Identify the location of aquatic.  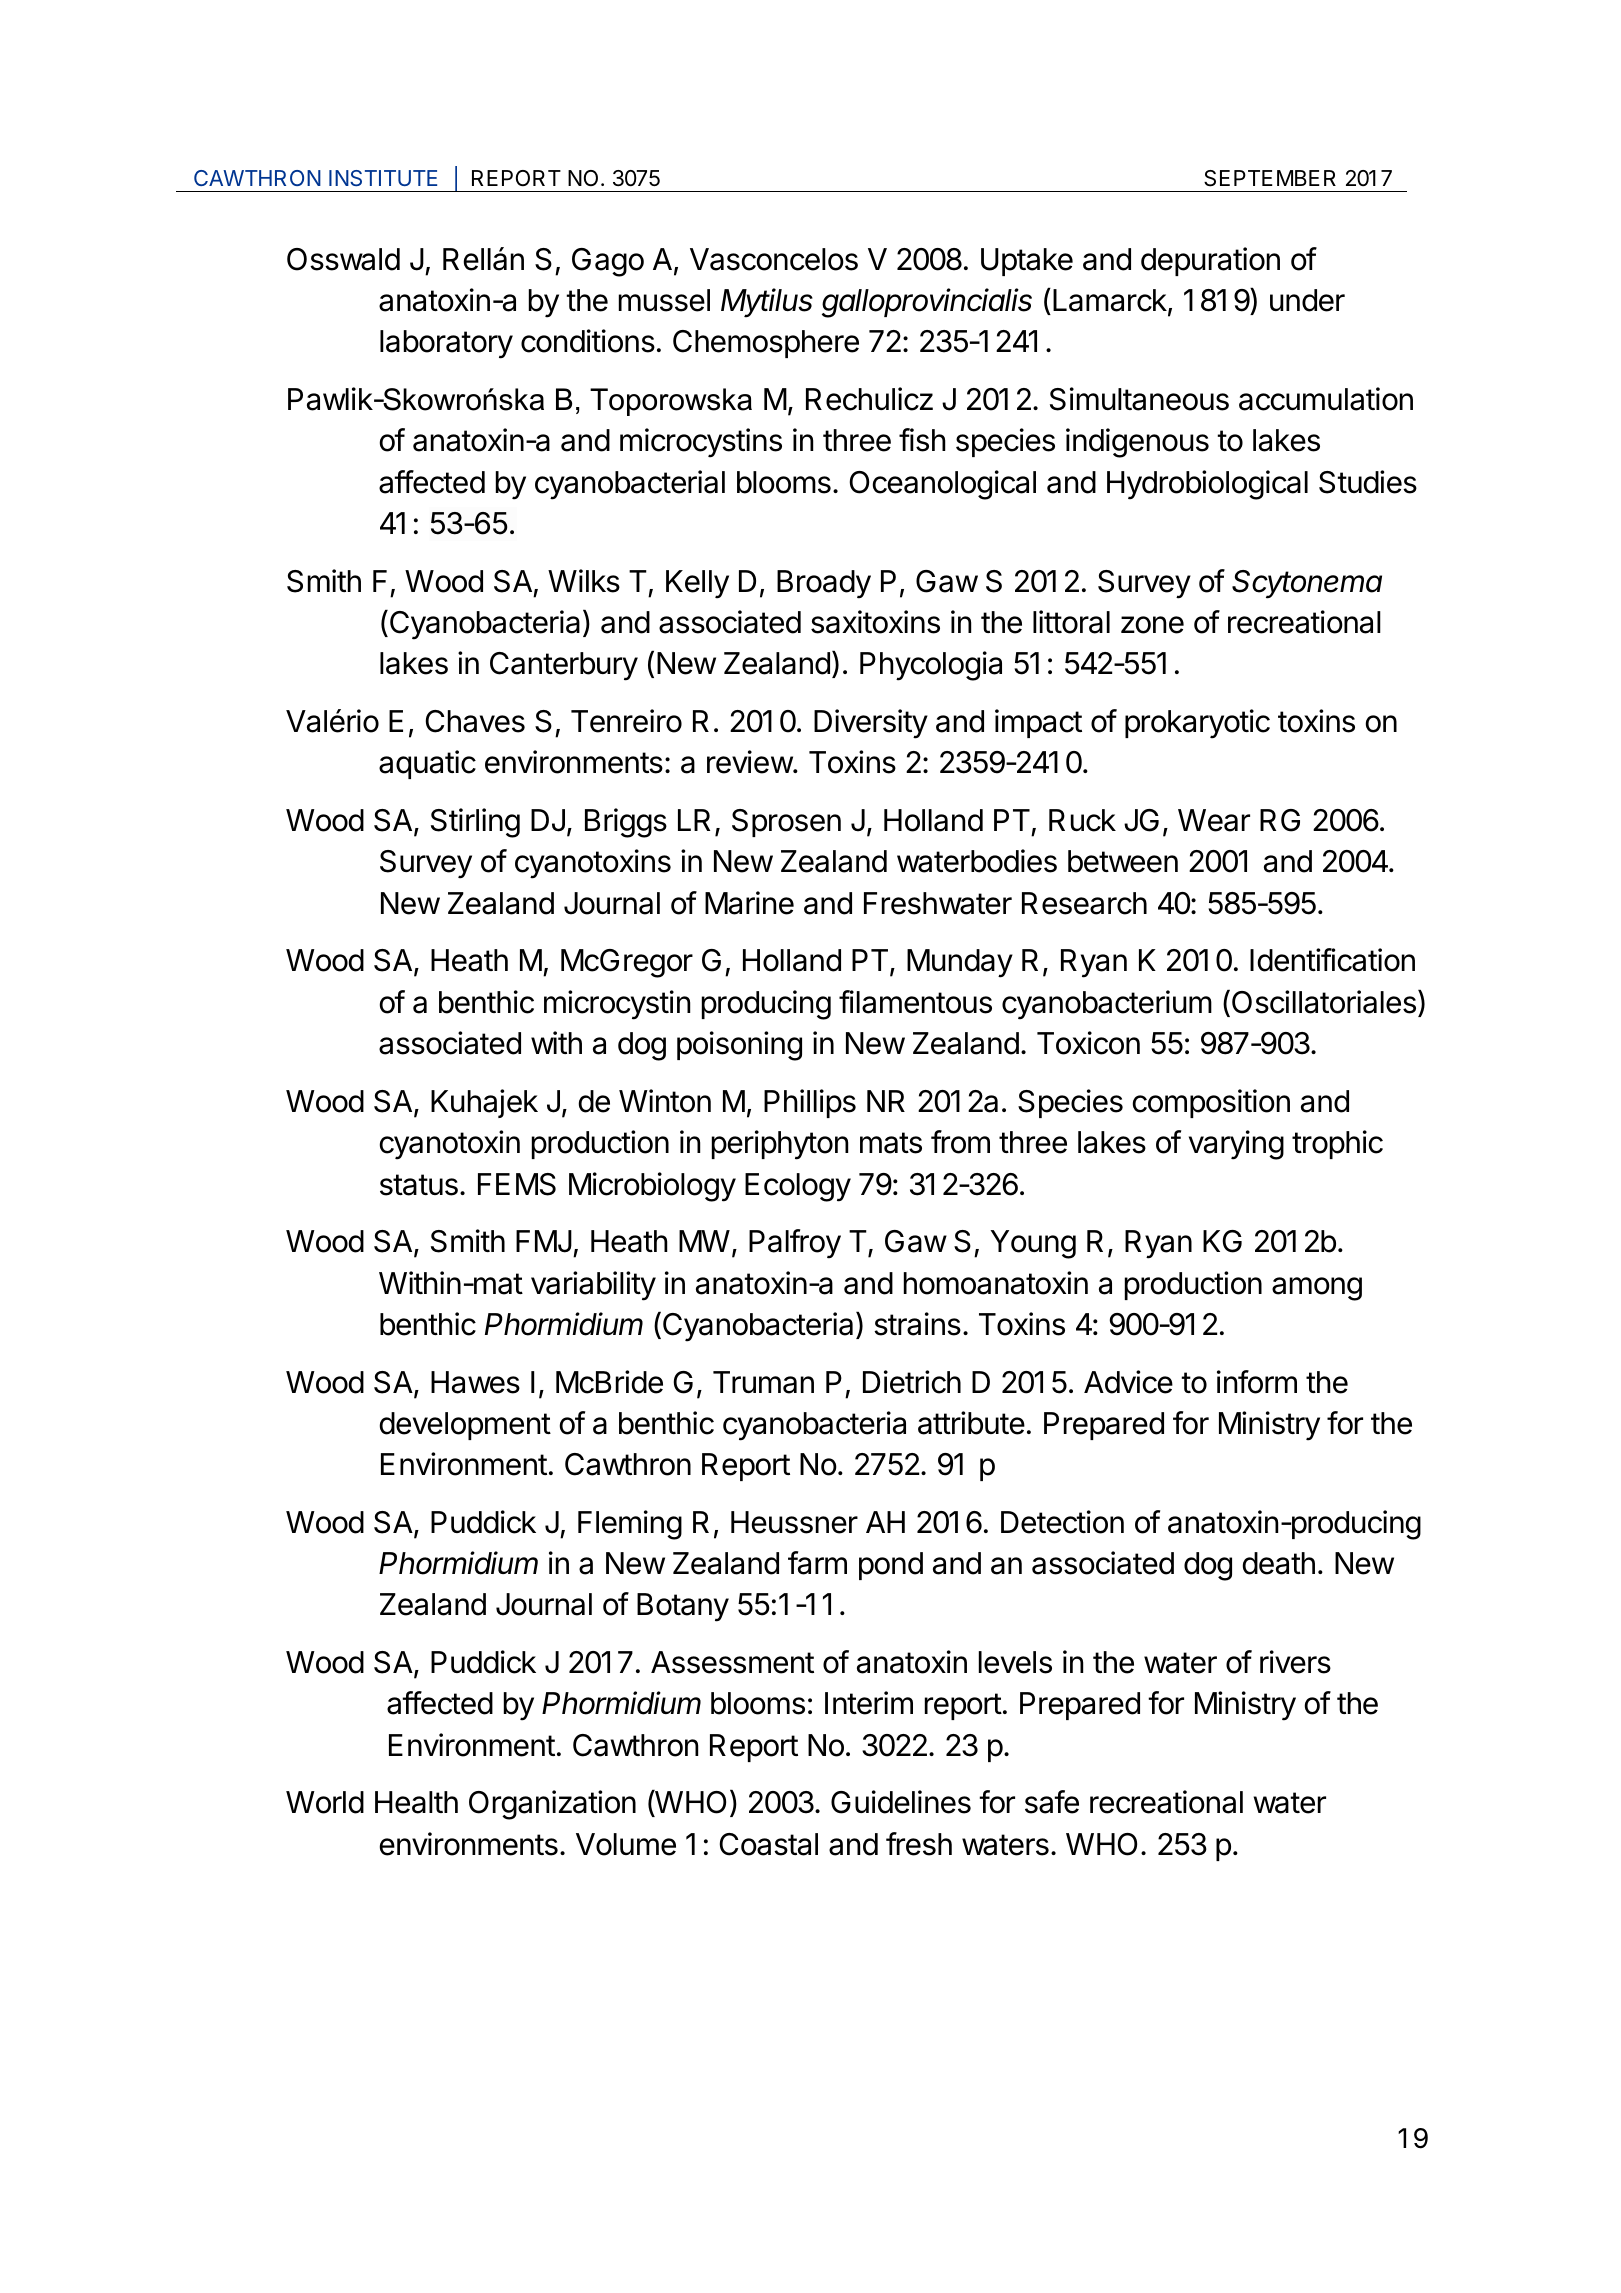
(427, 764).
